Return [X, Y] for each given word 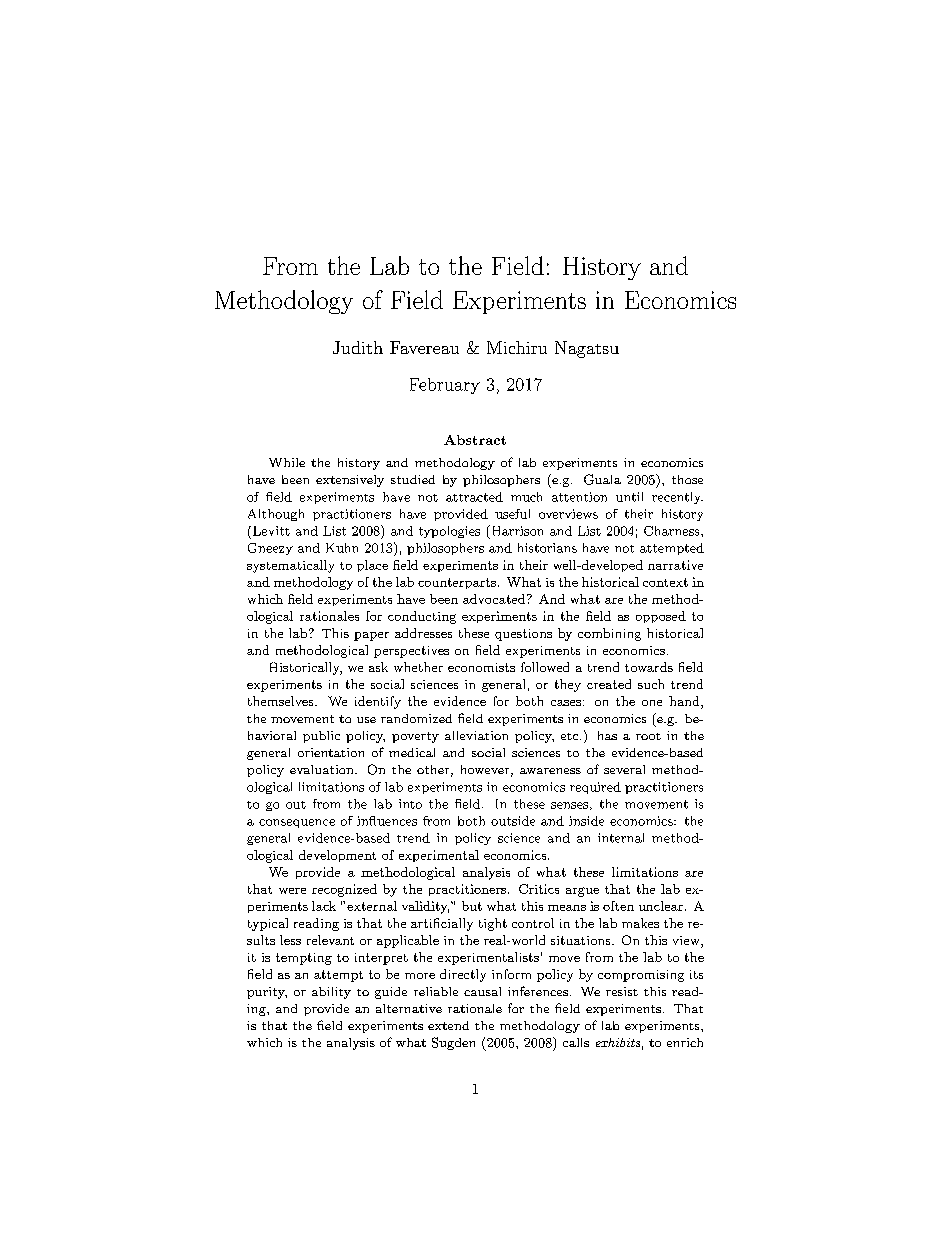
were [292, 891]
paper [371, 636]
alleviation [476, 735]
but [472, 906]
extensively [350, 481]
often [618, 906]
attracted [474, 497]
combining [609, 634]
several [624, 769]
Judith [358, 347]
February [445, 386]
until [629, 497]
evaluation [323, 769]
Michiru [517, 347]
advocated [495, 599]
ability [331, 993]
